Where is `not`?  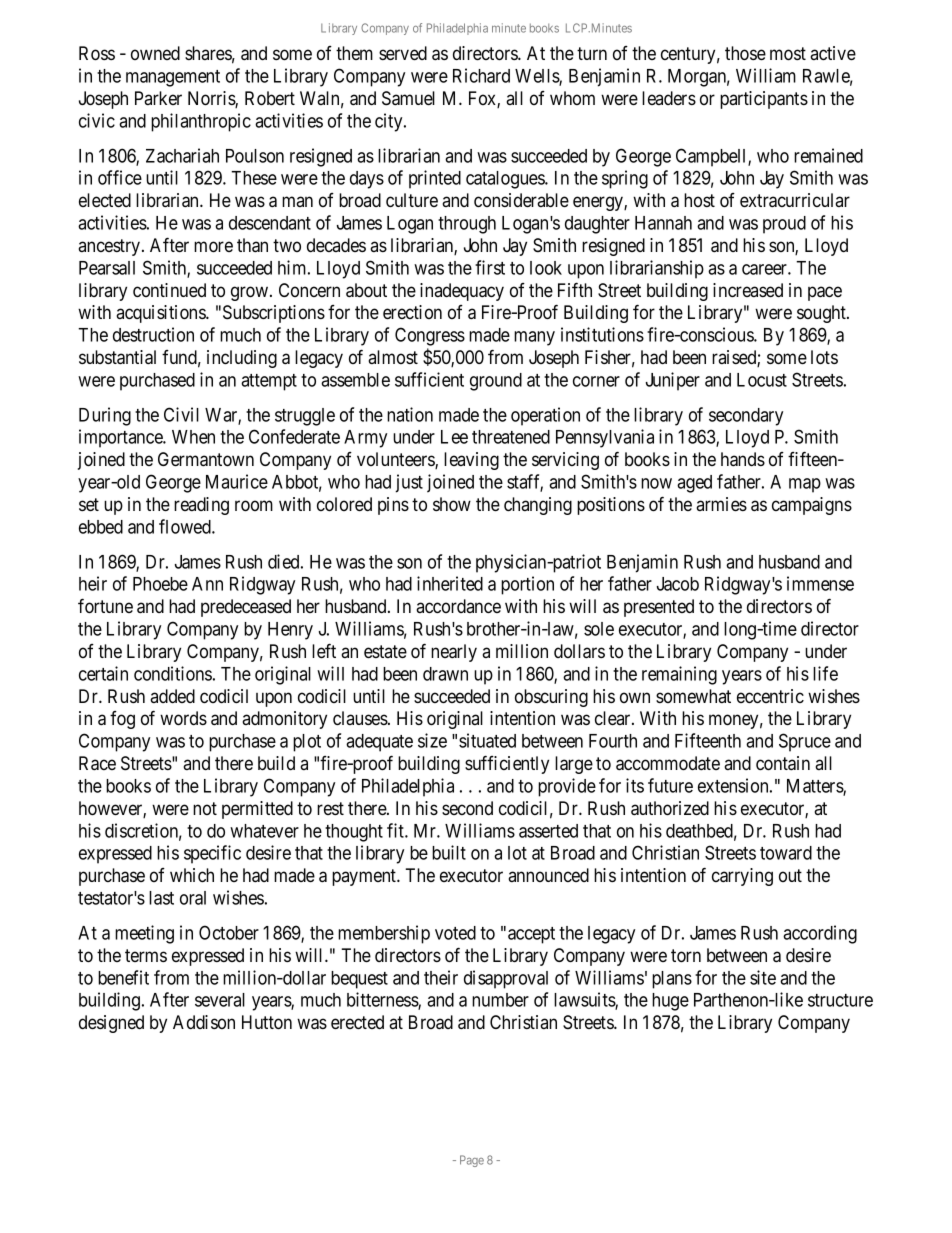 not is located at coordinates (205, 808).
